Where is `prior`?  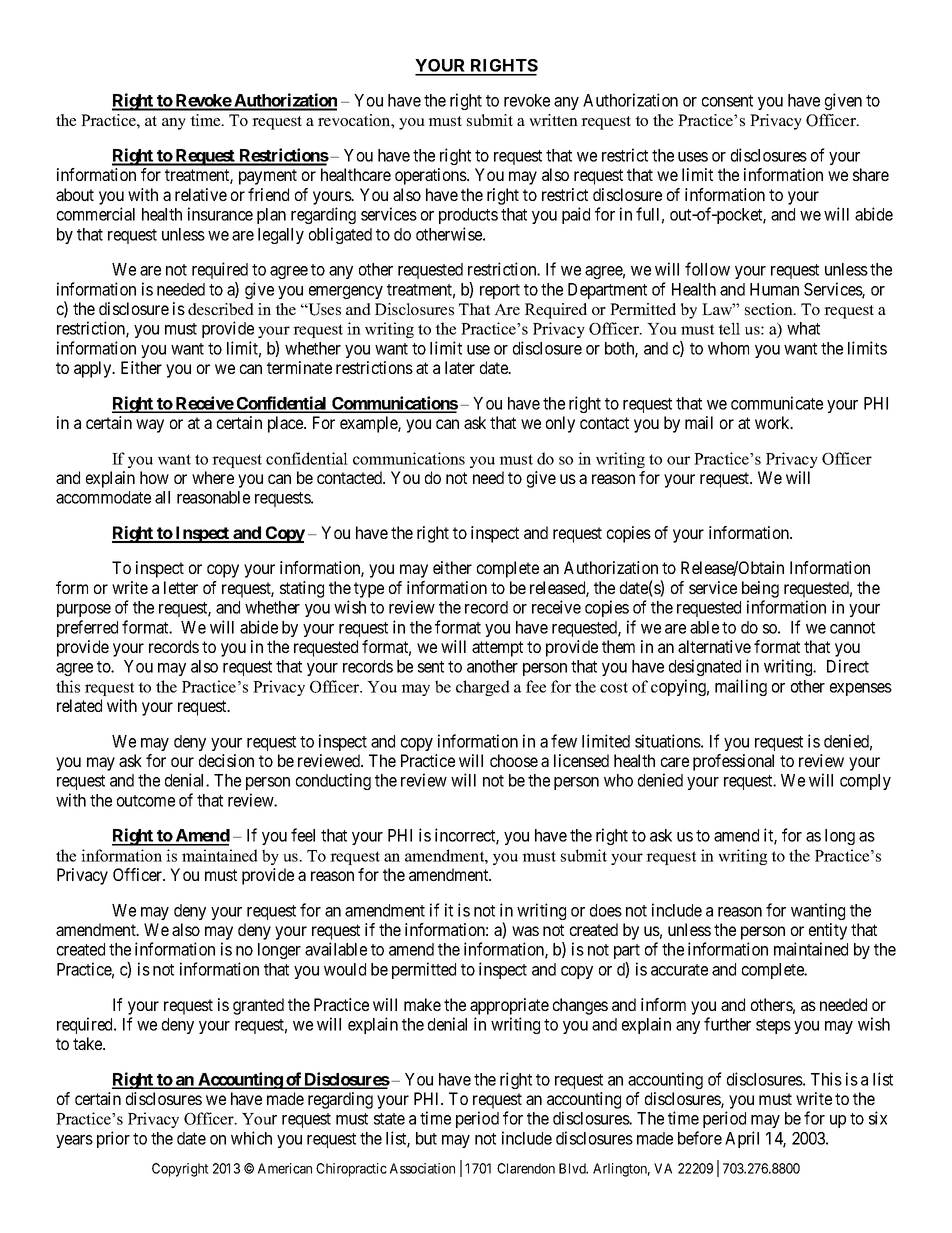 prior is located at coordinates (113, 1139).
